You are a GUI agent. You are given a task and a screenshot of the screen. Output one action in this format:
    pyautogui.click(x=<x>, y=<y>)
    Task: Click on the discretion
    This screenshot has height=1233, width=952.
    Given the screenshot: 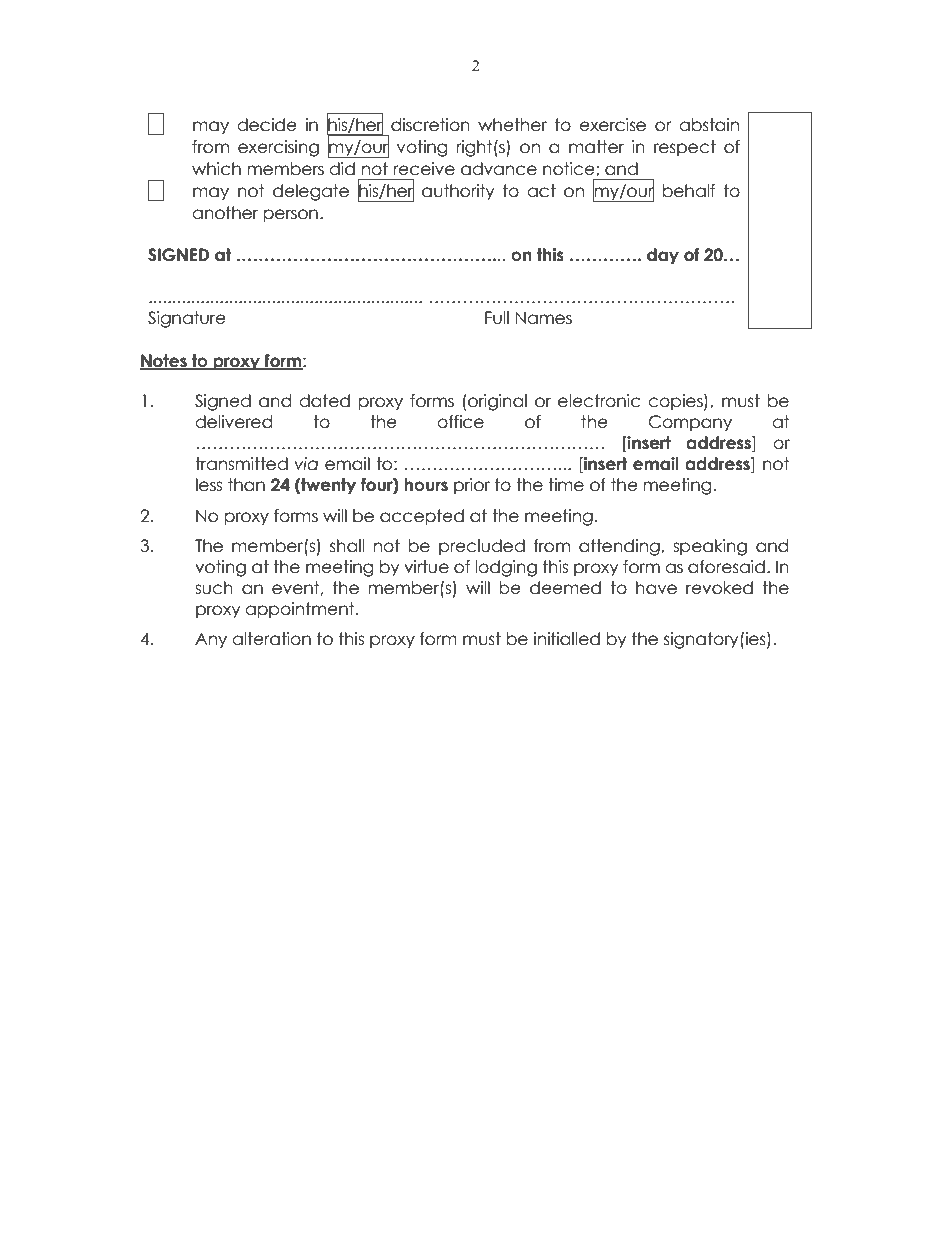 What is the action you would take?
    pyautogui.click(x=430, y=125)
